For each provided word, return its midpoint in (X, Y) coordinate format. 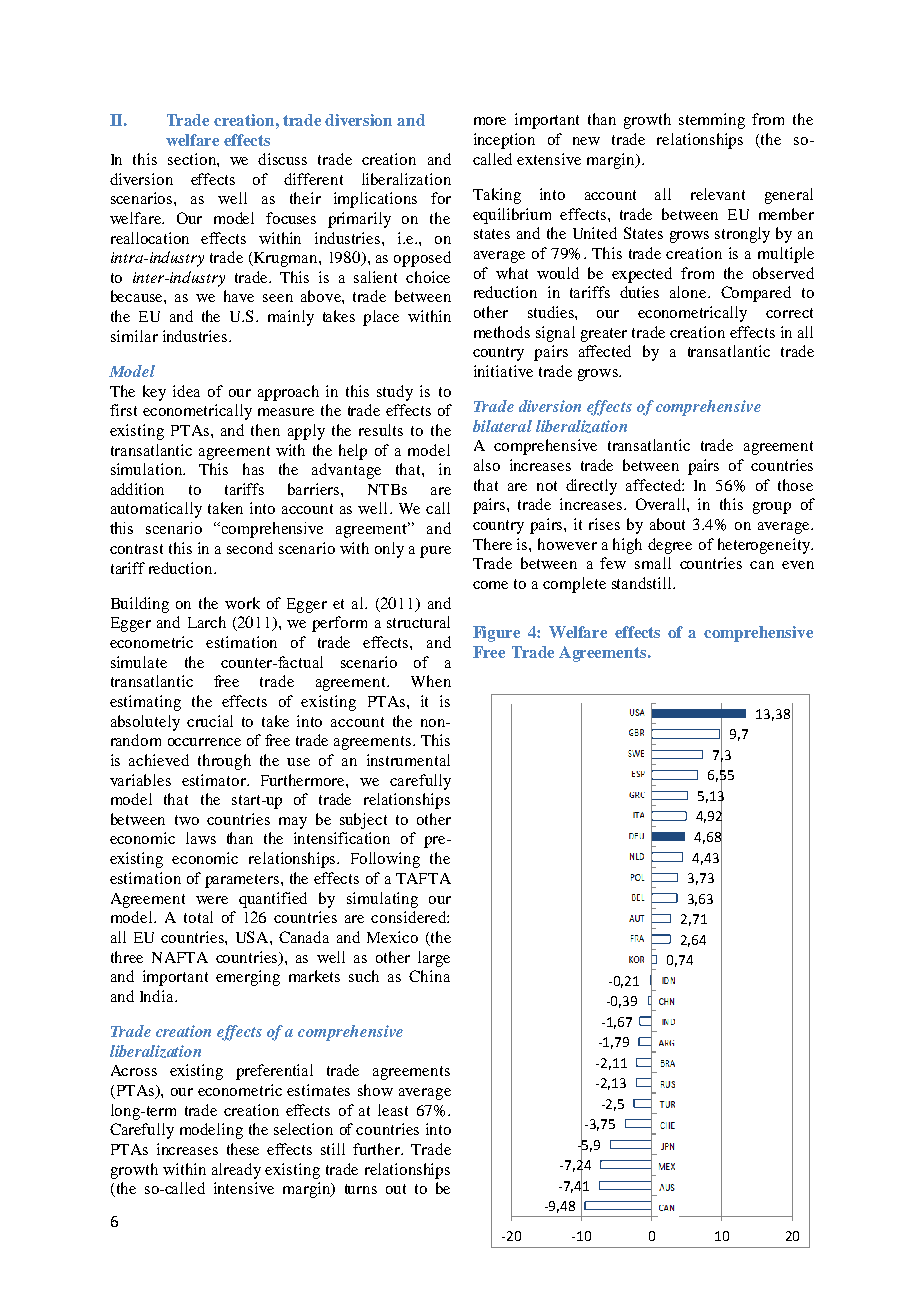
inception (504, 141)
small (653, 563)
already (236, 1171)
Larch (207, 622)
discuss (282, 159)
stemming (712, 121)
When (431, 681)
